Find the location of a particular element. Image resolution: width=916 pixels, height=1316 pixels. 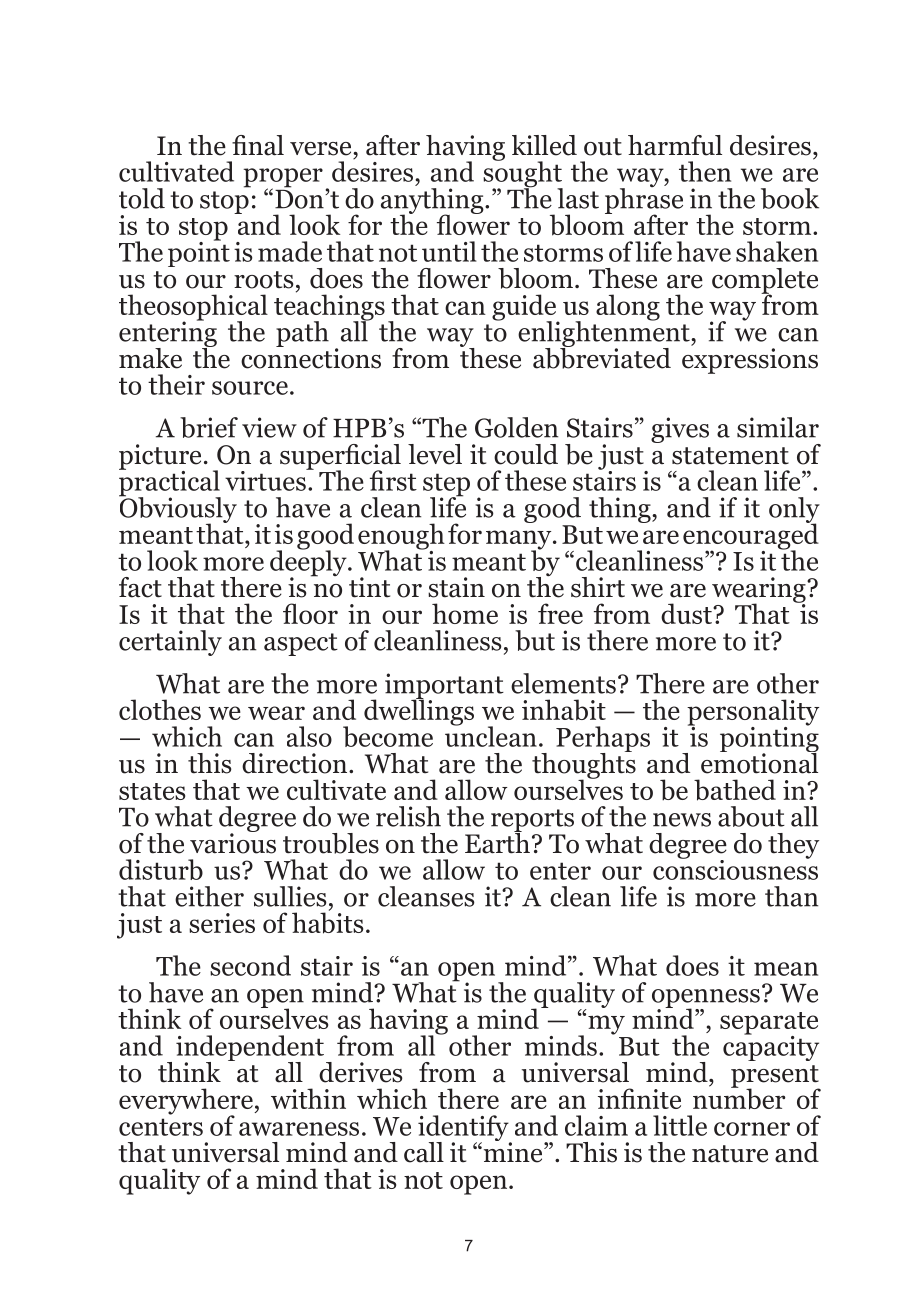

sought is located at coordinates (523, 174).
